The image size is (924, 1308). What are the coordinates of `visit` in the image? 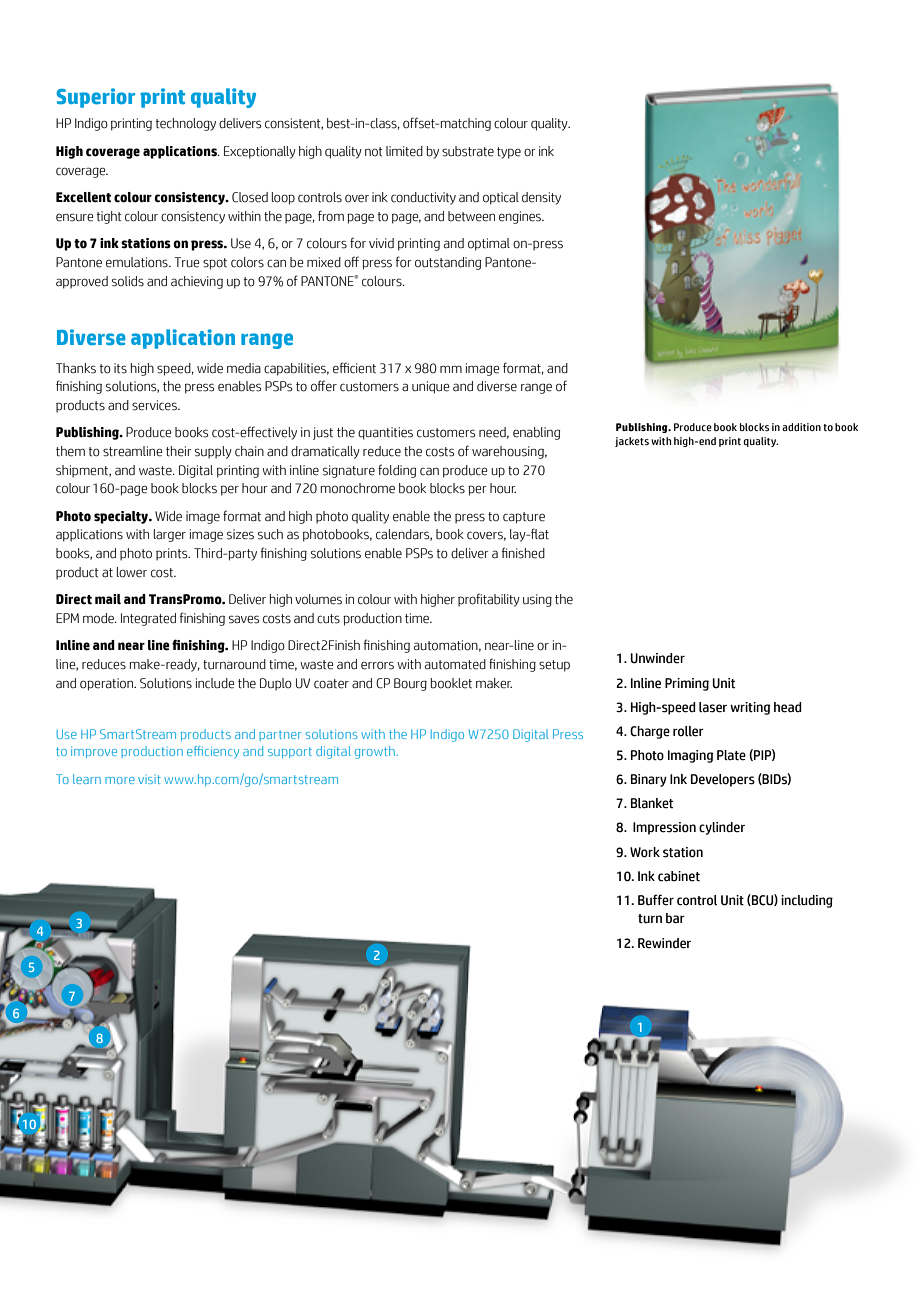 It's located at (149, 779).
